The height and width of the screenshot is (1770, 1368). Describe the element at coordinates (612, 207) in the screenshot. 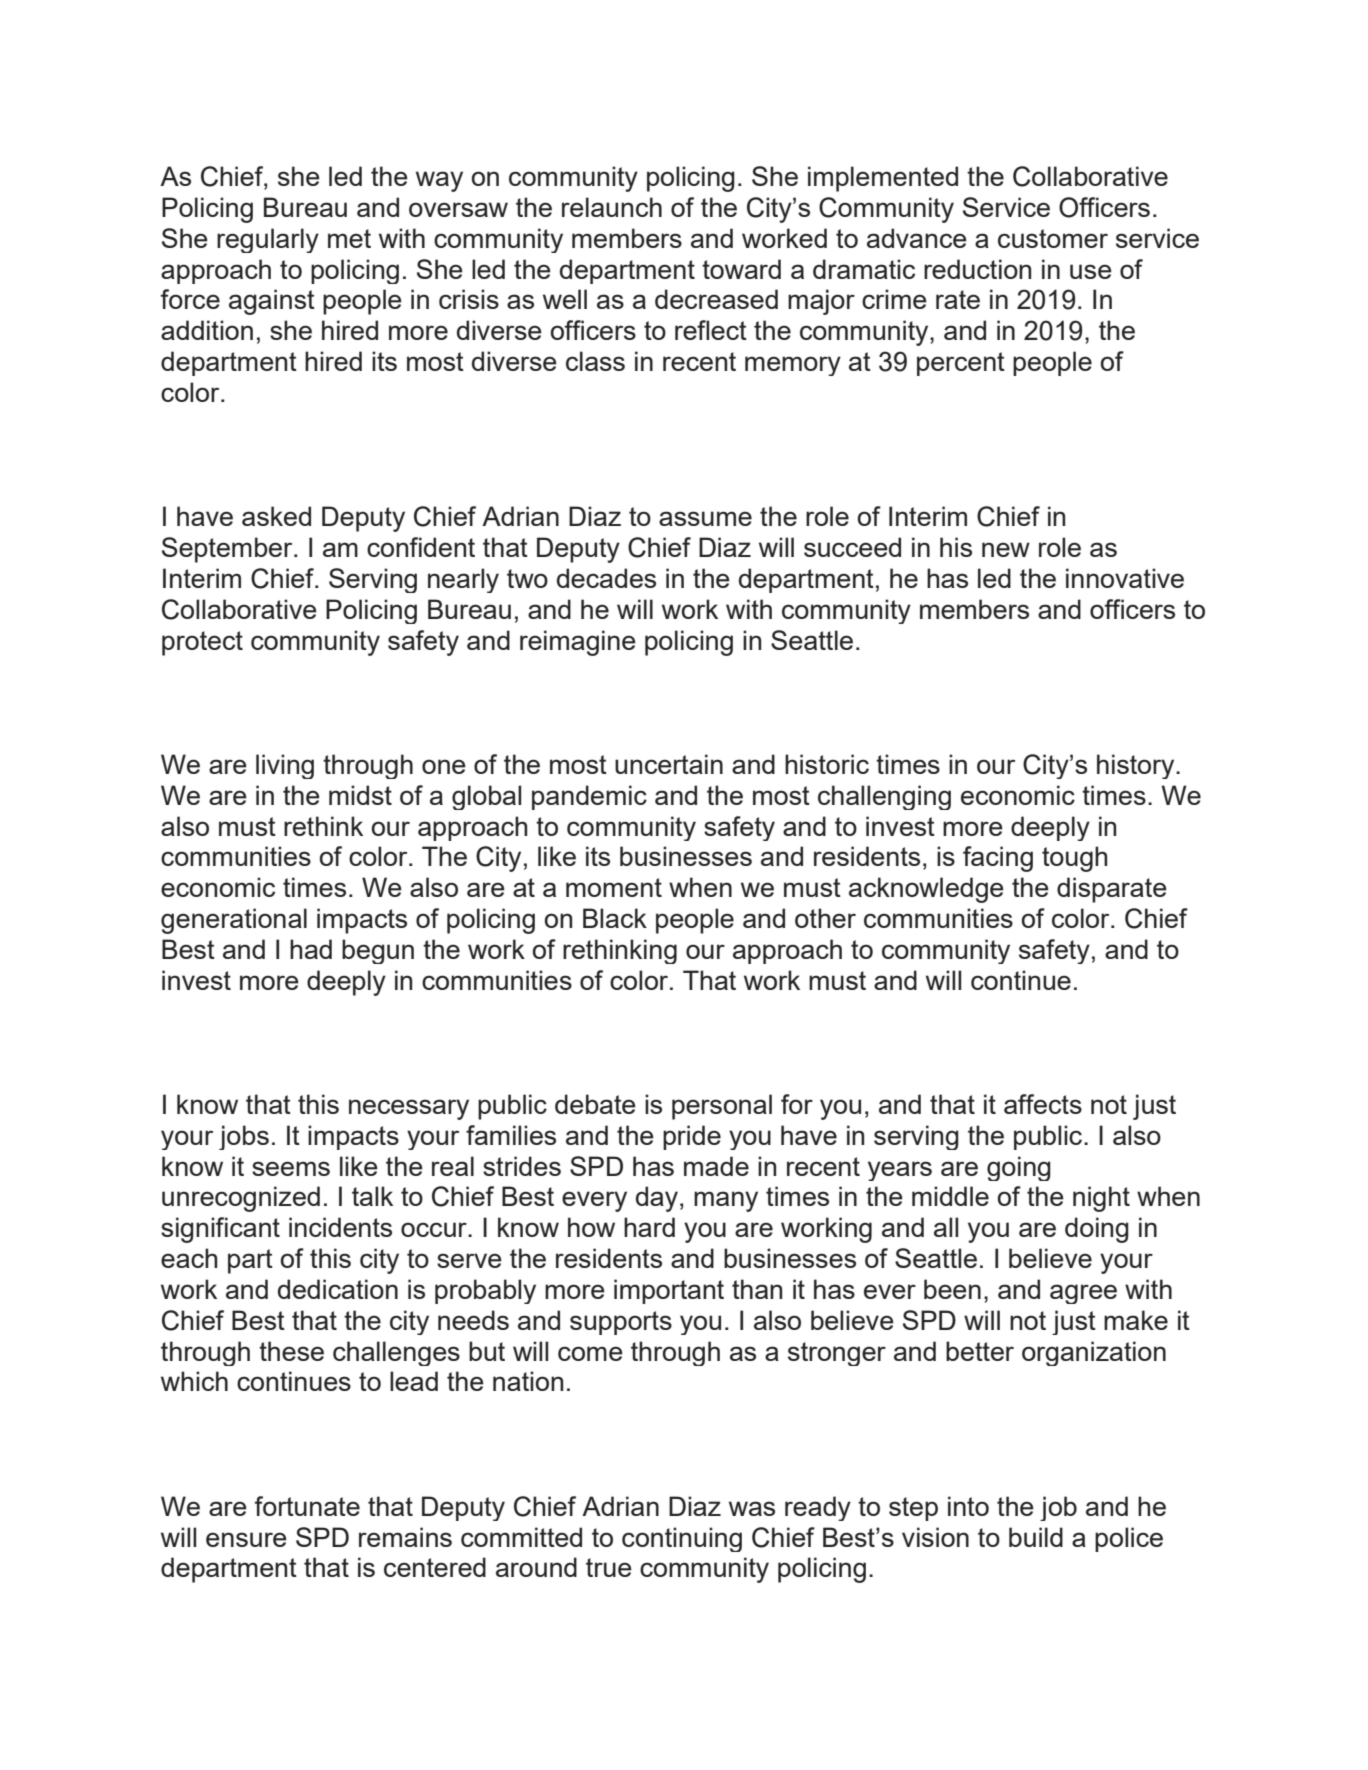

I see `relaunch` at that location.
